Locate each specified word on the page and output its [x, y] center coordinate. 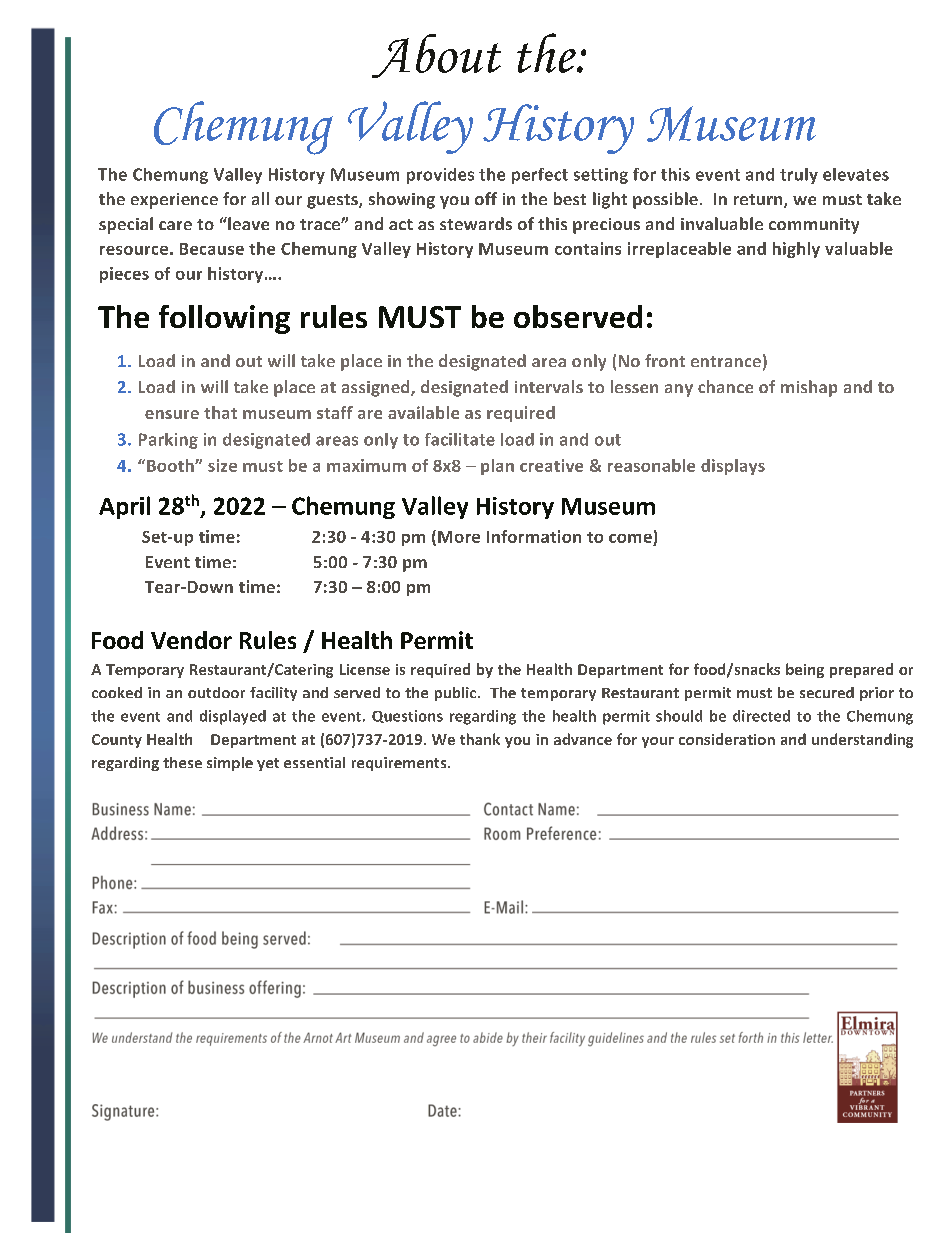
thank [480, 739]
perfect [540, 176]
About [436, 56]
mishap [809, 388]
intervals [549, 386]
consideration [727, 739]
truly [799, 176]
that [220, 412]
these [182, 762]
